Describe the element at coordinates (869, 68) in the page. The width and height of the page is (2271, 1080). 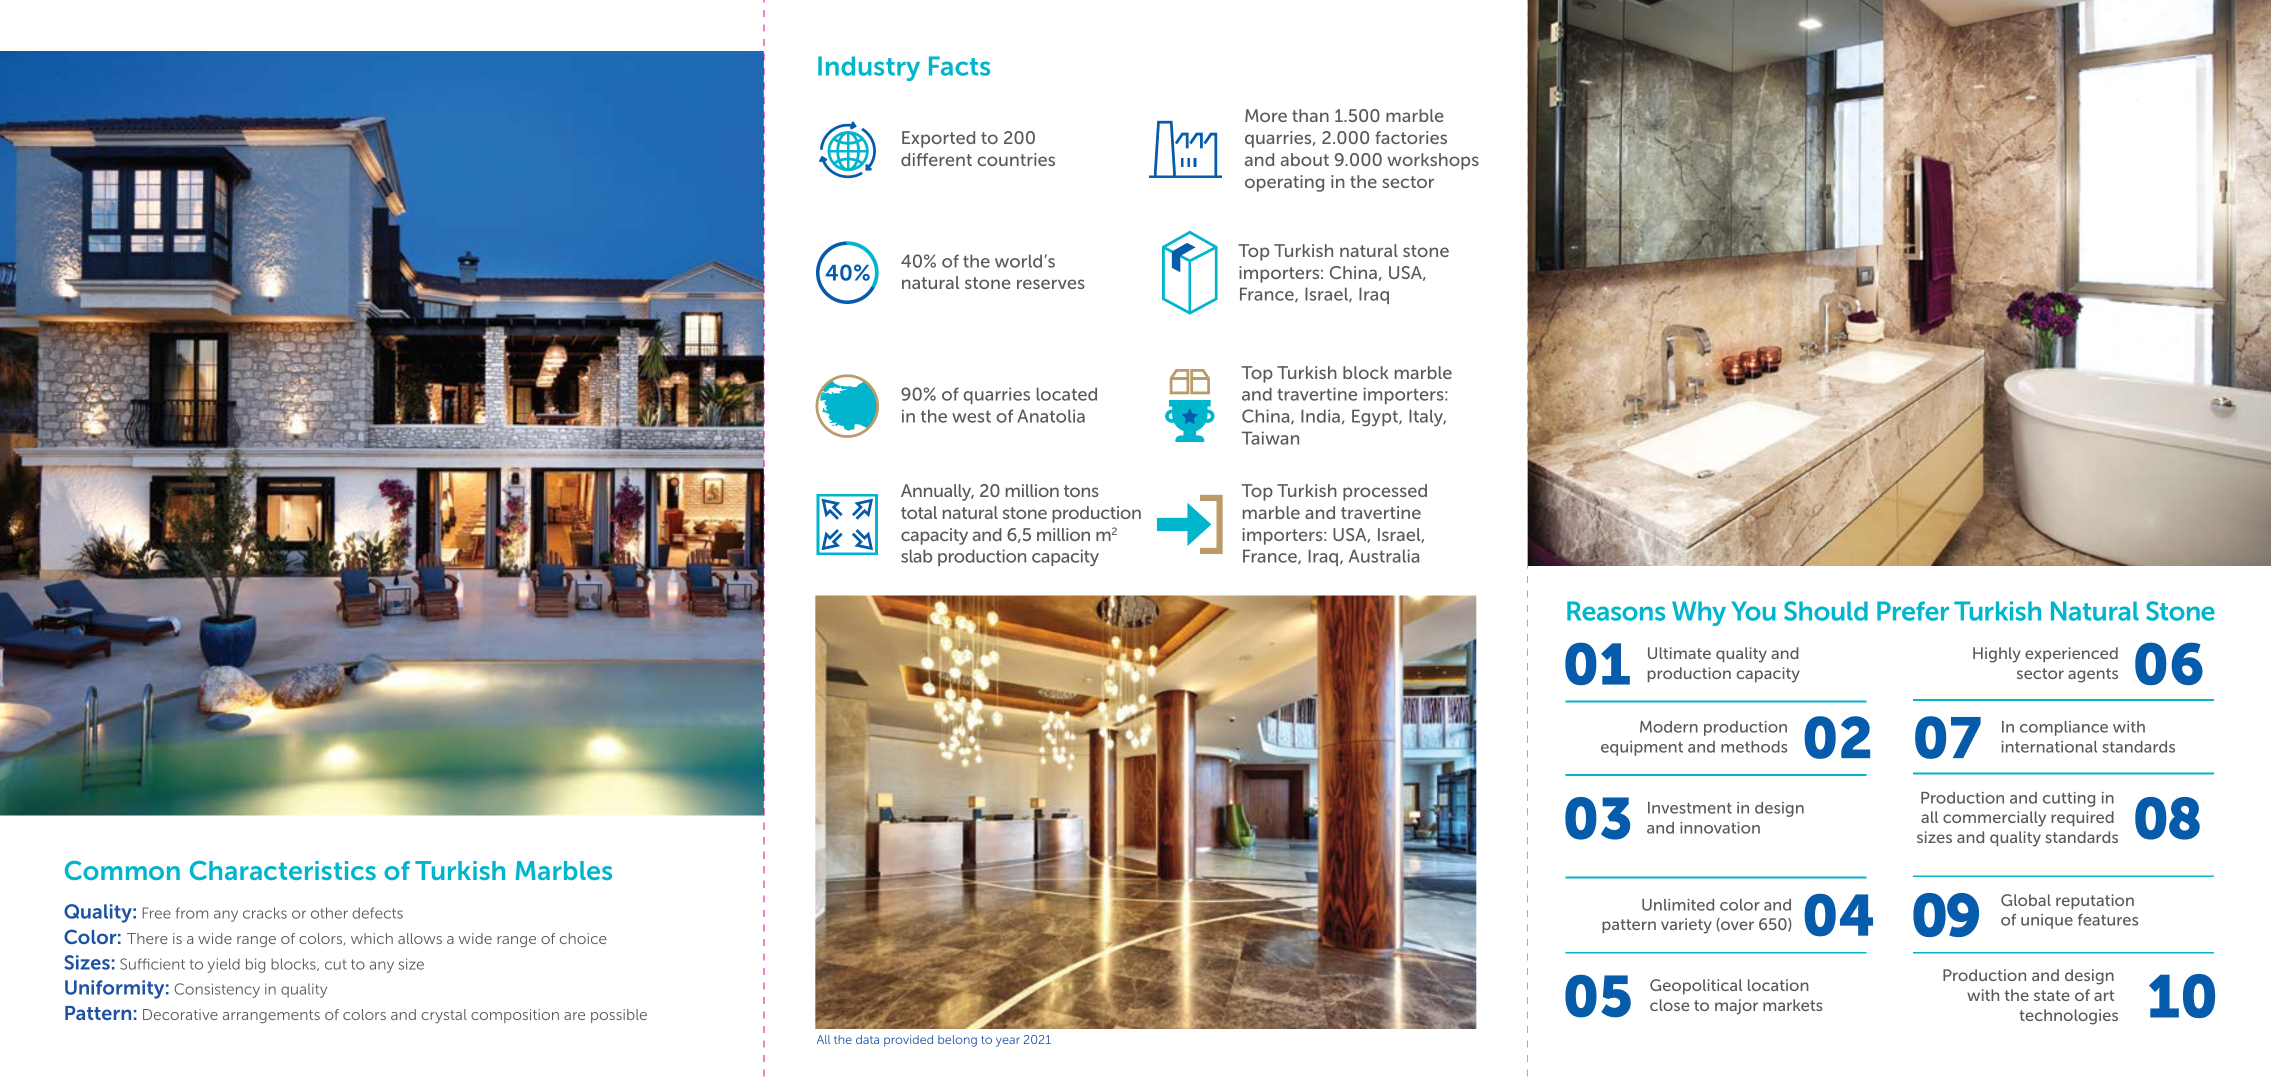
I see `Industry` at that location.
